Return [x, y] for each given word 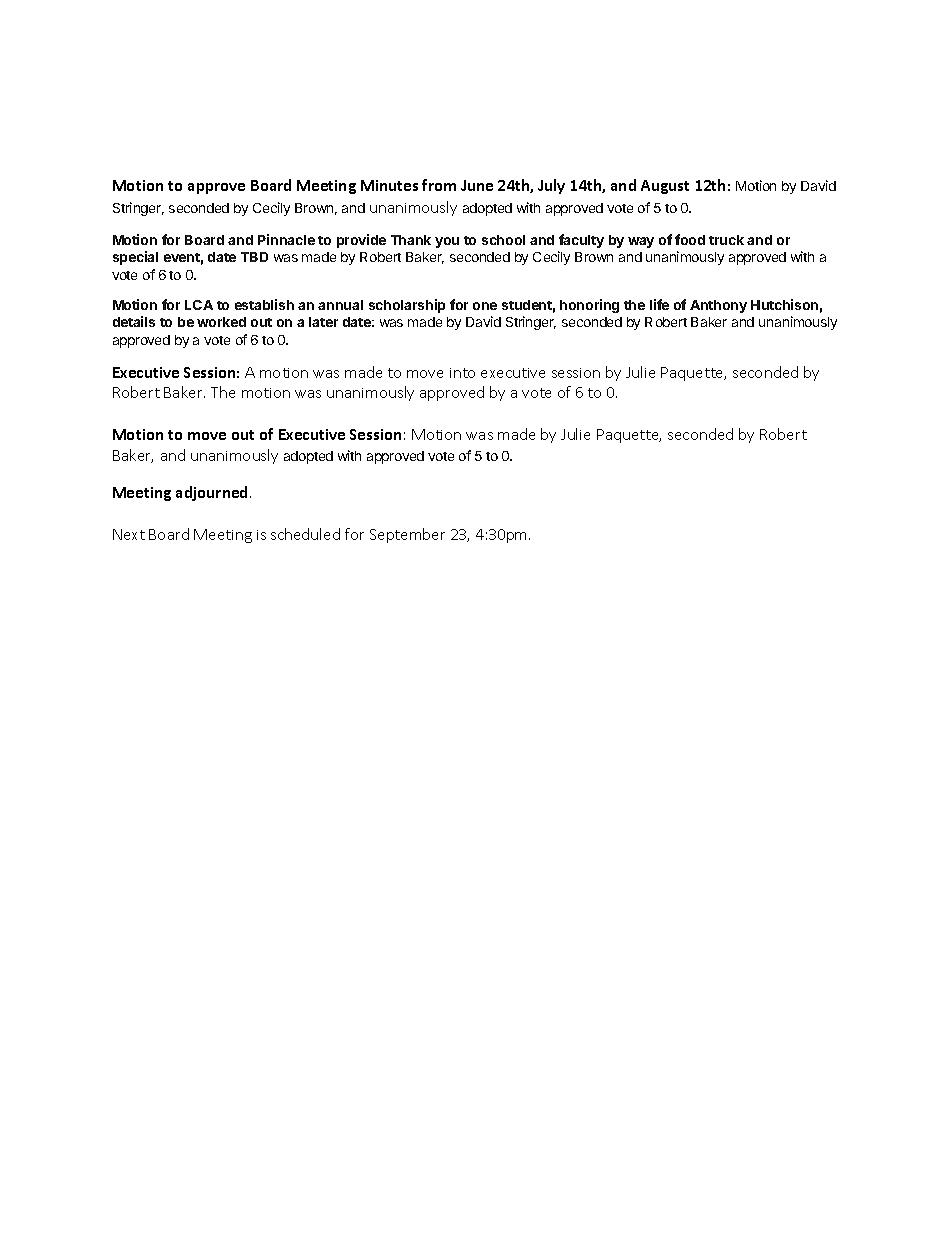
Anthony [718, 306]
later [323, 322]
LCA [199, 305]
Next [129, 534]
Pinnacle [286, 239]
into [462, 373]
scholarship [407, 306]
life [659, 304]
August [665, 187]
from [439, 185]
